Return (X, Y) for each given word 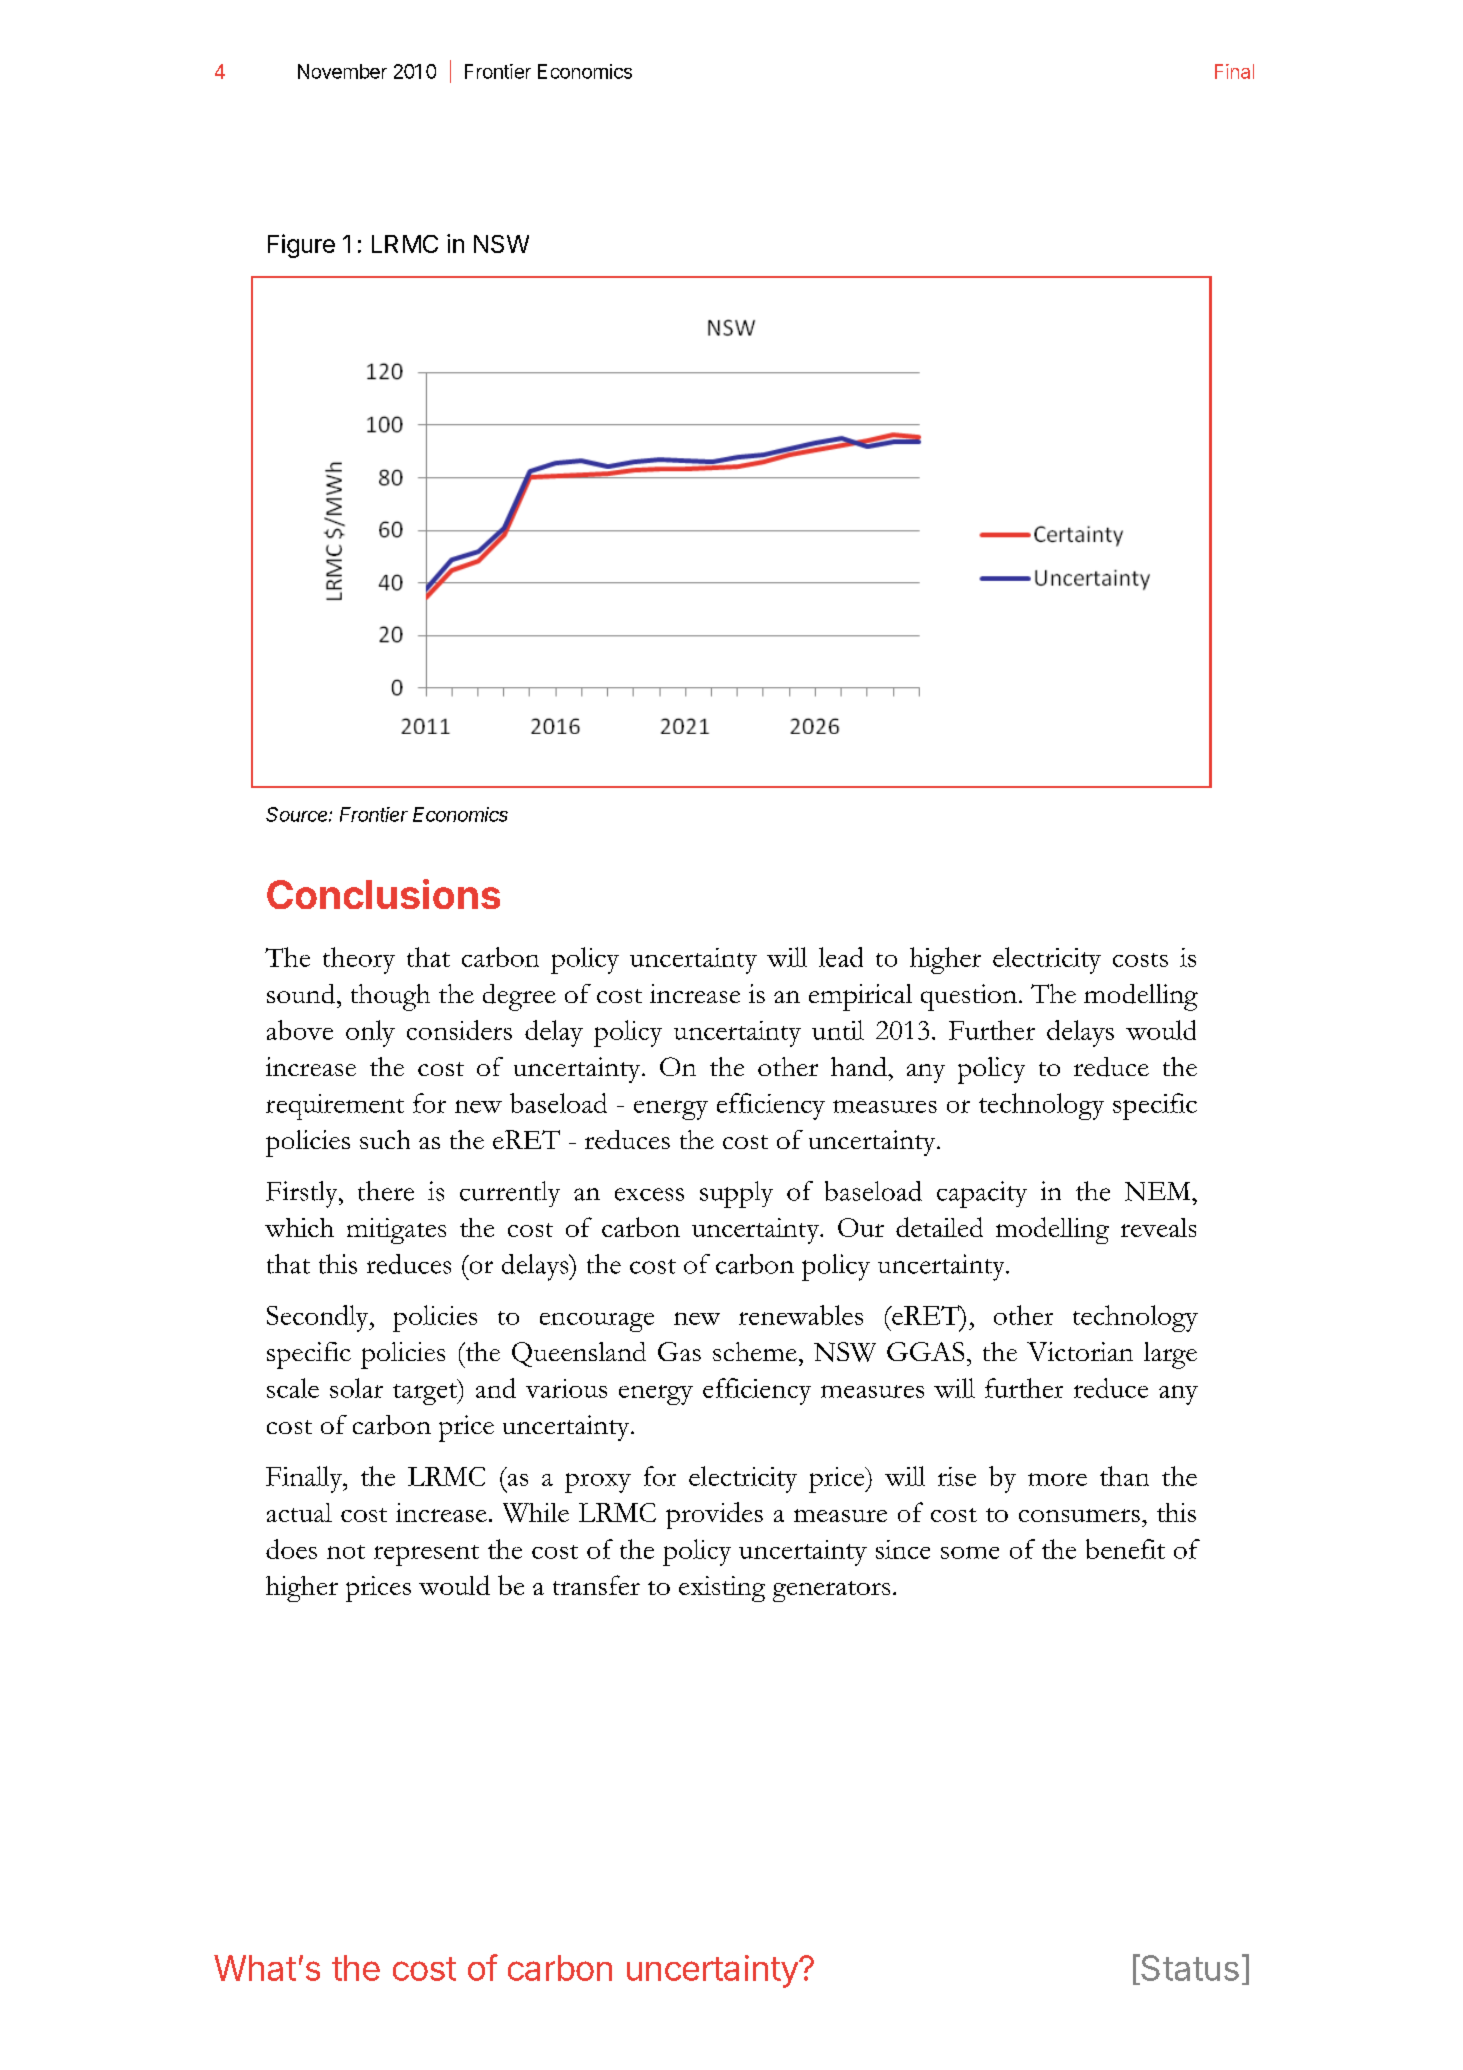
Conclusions (383, 894)
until (838, 1030)
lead (841, 957)
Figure (301, 246)
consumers (1079, 1515)
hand (860, 1066)
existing (722, 1589)
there (386, 1191)
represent (426, 1555)
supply (736, 1194)
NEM (1159, 1191)
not (346, 1552)
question (969, 997)
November (342, 71)
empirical (860, 997)
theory (359, 960)
